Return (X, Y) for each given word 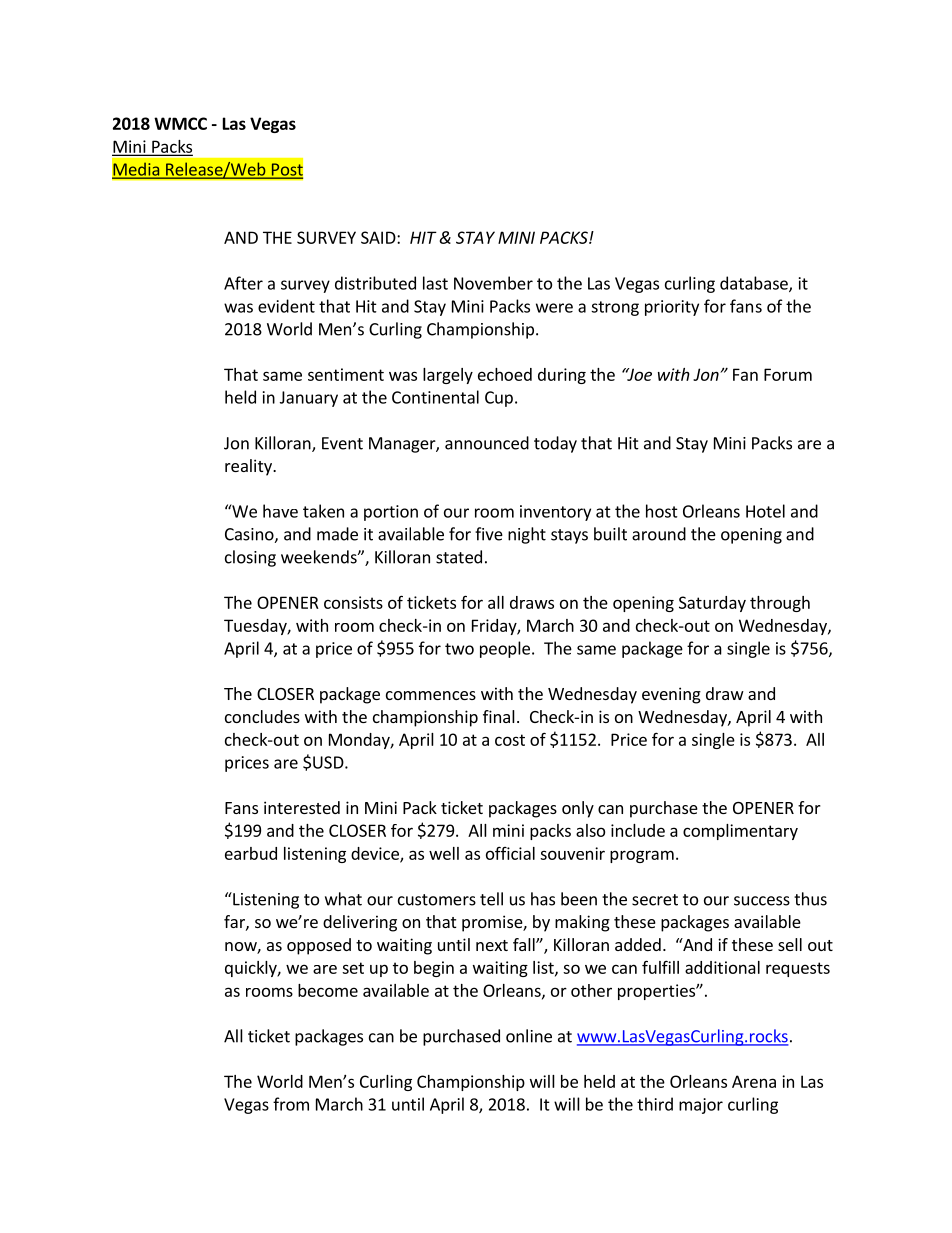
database (755, 284)
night (527, 535)
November (493, 283)
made (337, 534)
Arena (754, 1081)
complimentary (740, 832)
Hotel (765, 511)
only (578, 809)
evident (286, 306)
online (529, 1036)
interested (302, 807)
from (291, 1104)
